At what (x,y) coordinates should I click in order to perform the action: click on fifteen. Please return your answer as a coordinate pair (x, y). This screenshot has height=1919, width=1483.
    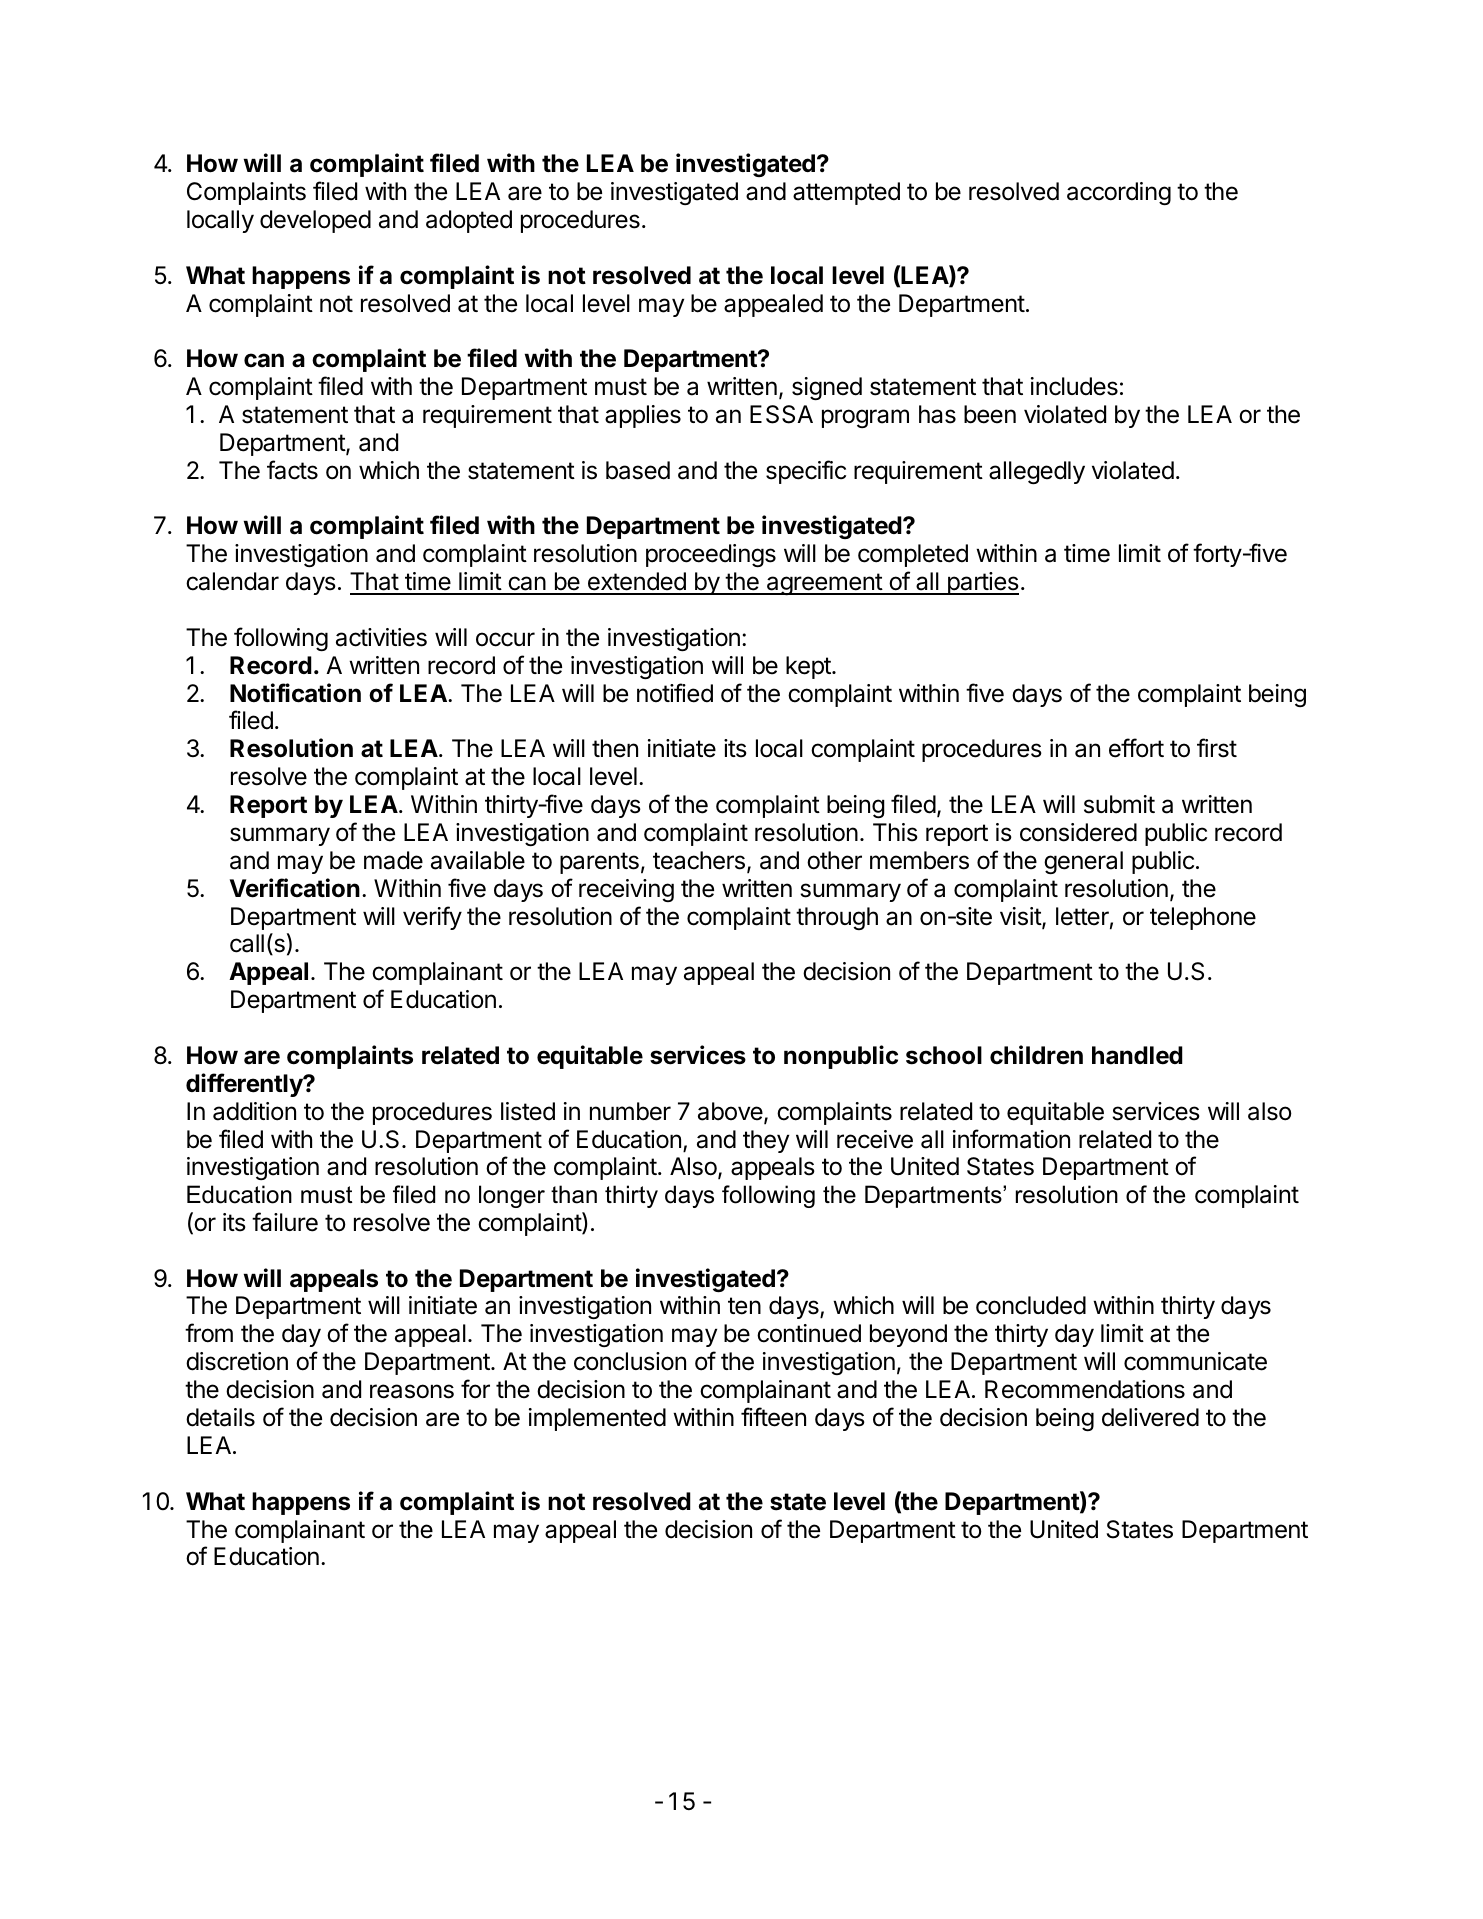
    Looking at the image, I should click on (773, 1417).
